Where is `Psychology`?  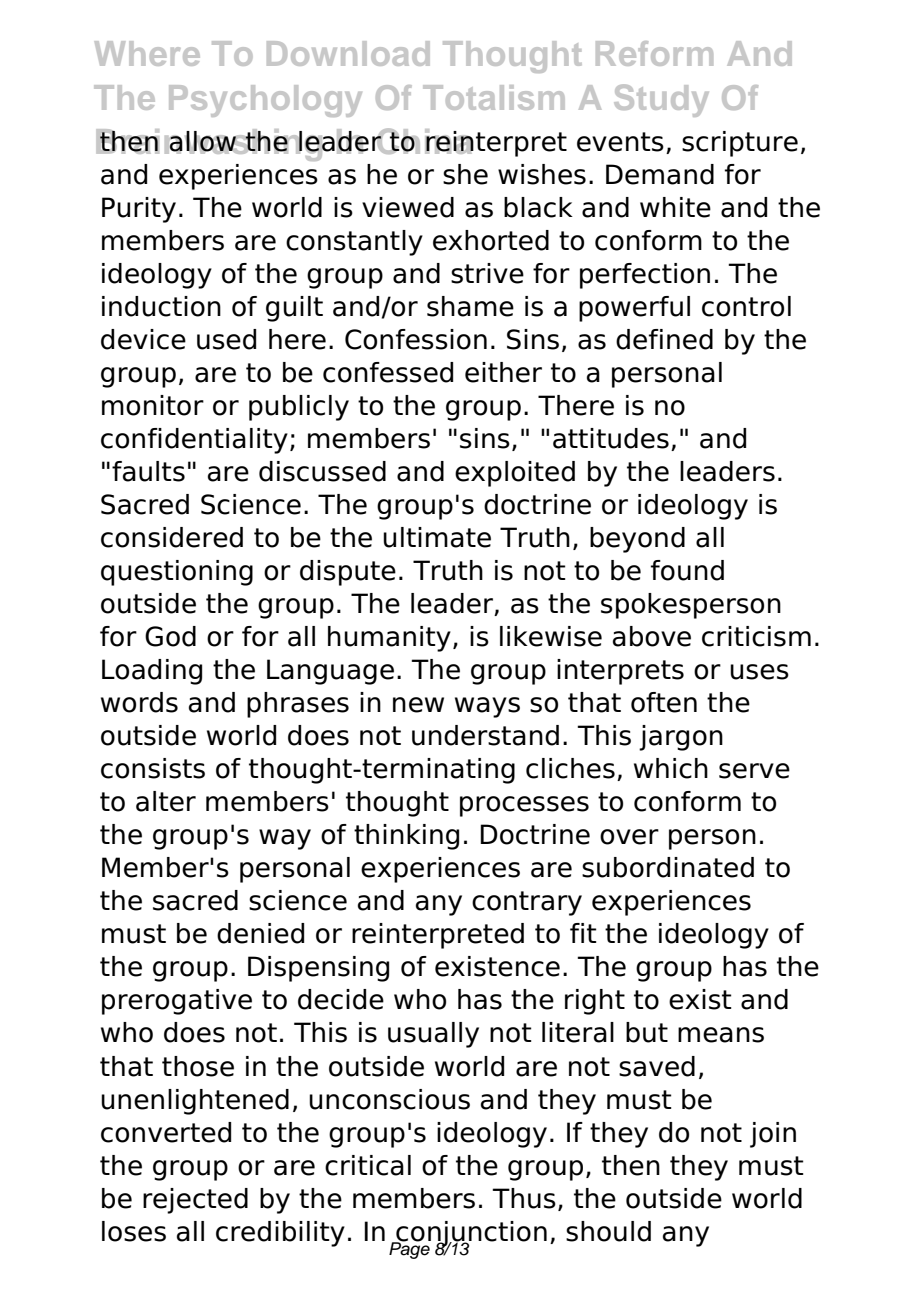
Psychology is located at coordinates (265, 101).
